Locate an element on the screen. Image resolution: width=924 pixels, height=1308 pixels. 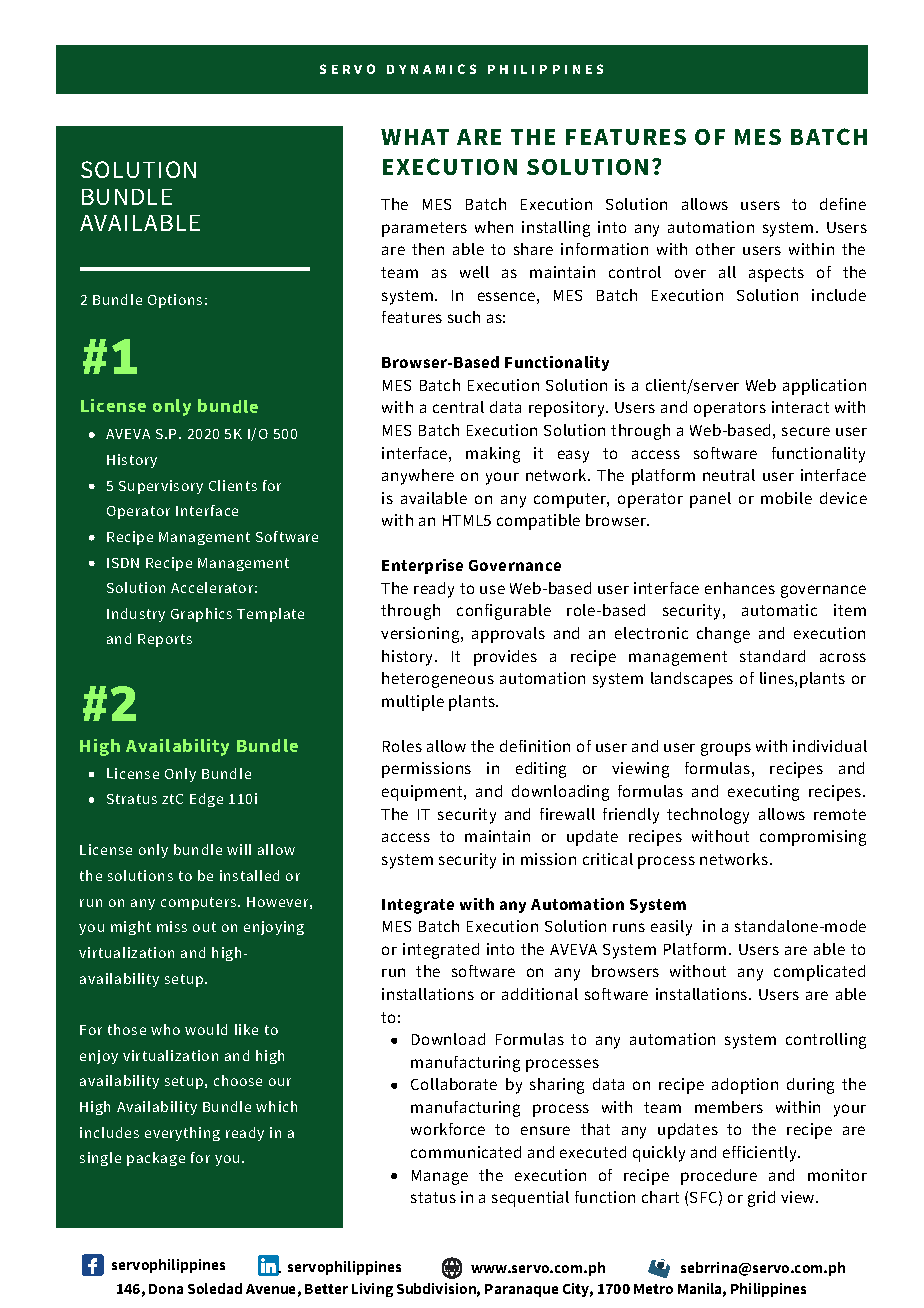
heterogeneous is located at coordinates (438, 680).
